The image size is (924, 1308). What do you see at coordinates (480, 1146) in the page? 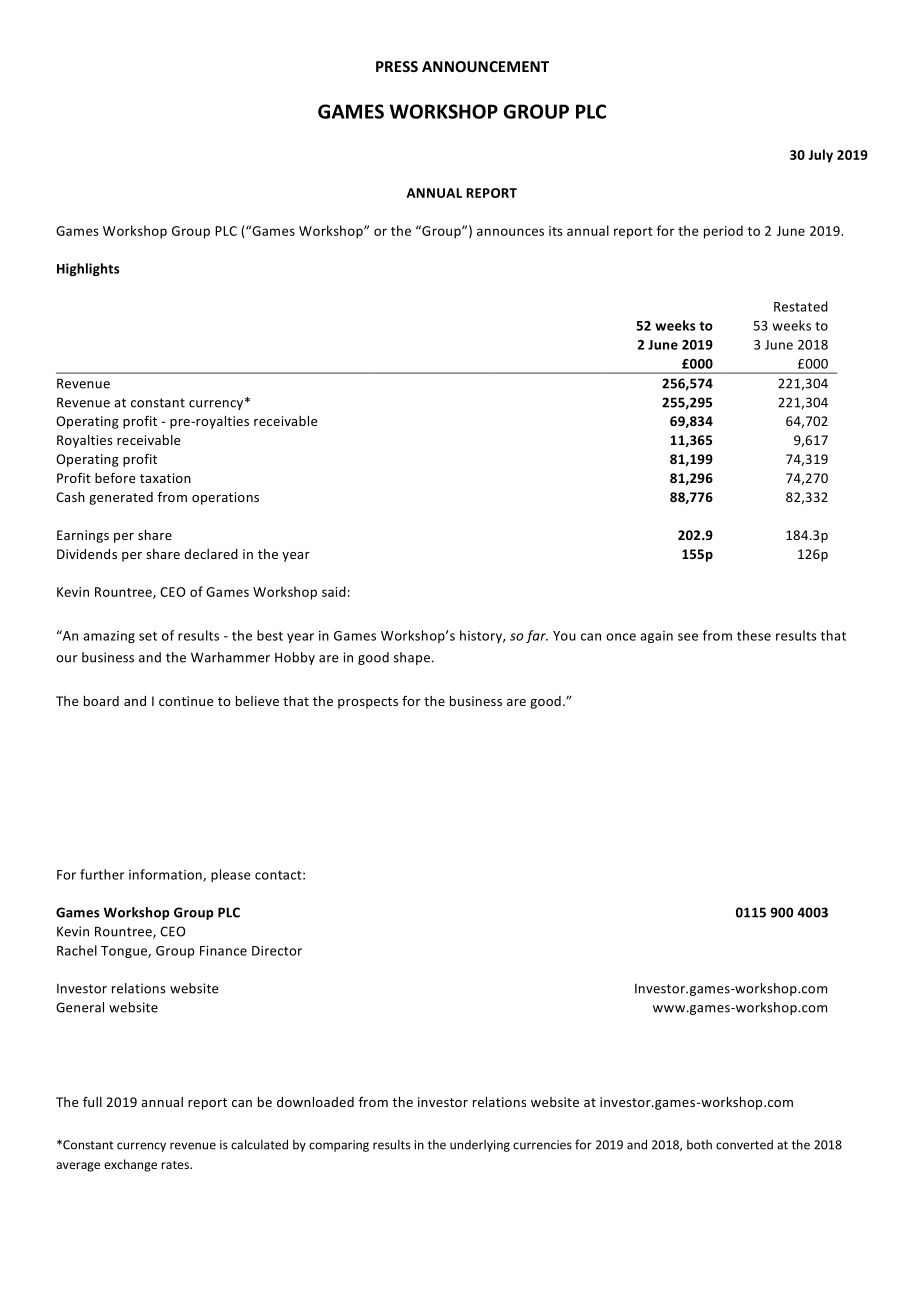
I see `underlying` at bounding box center [480, 1146].
